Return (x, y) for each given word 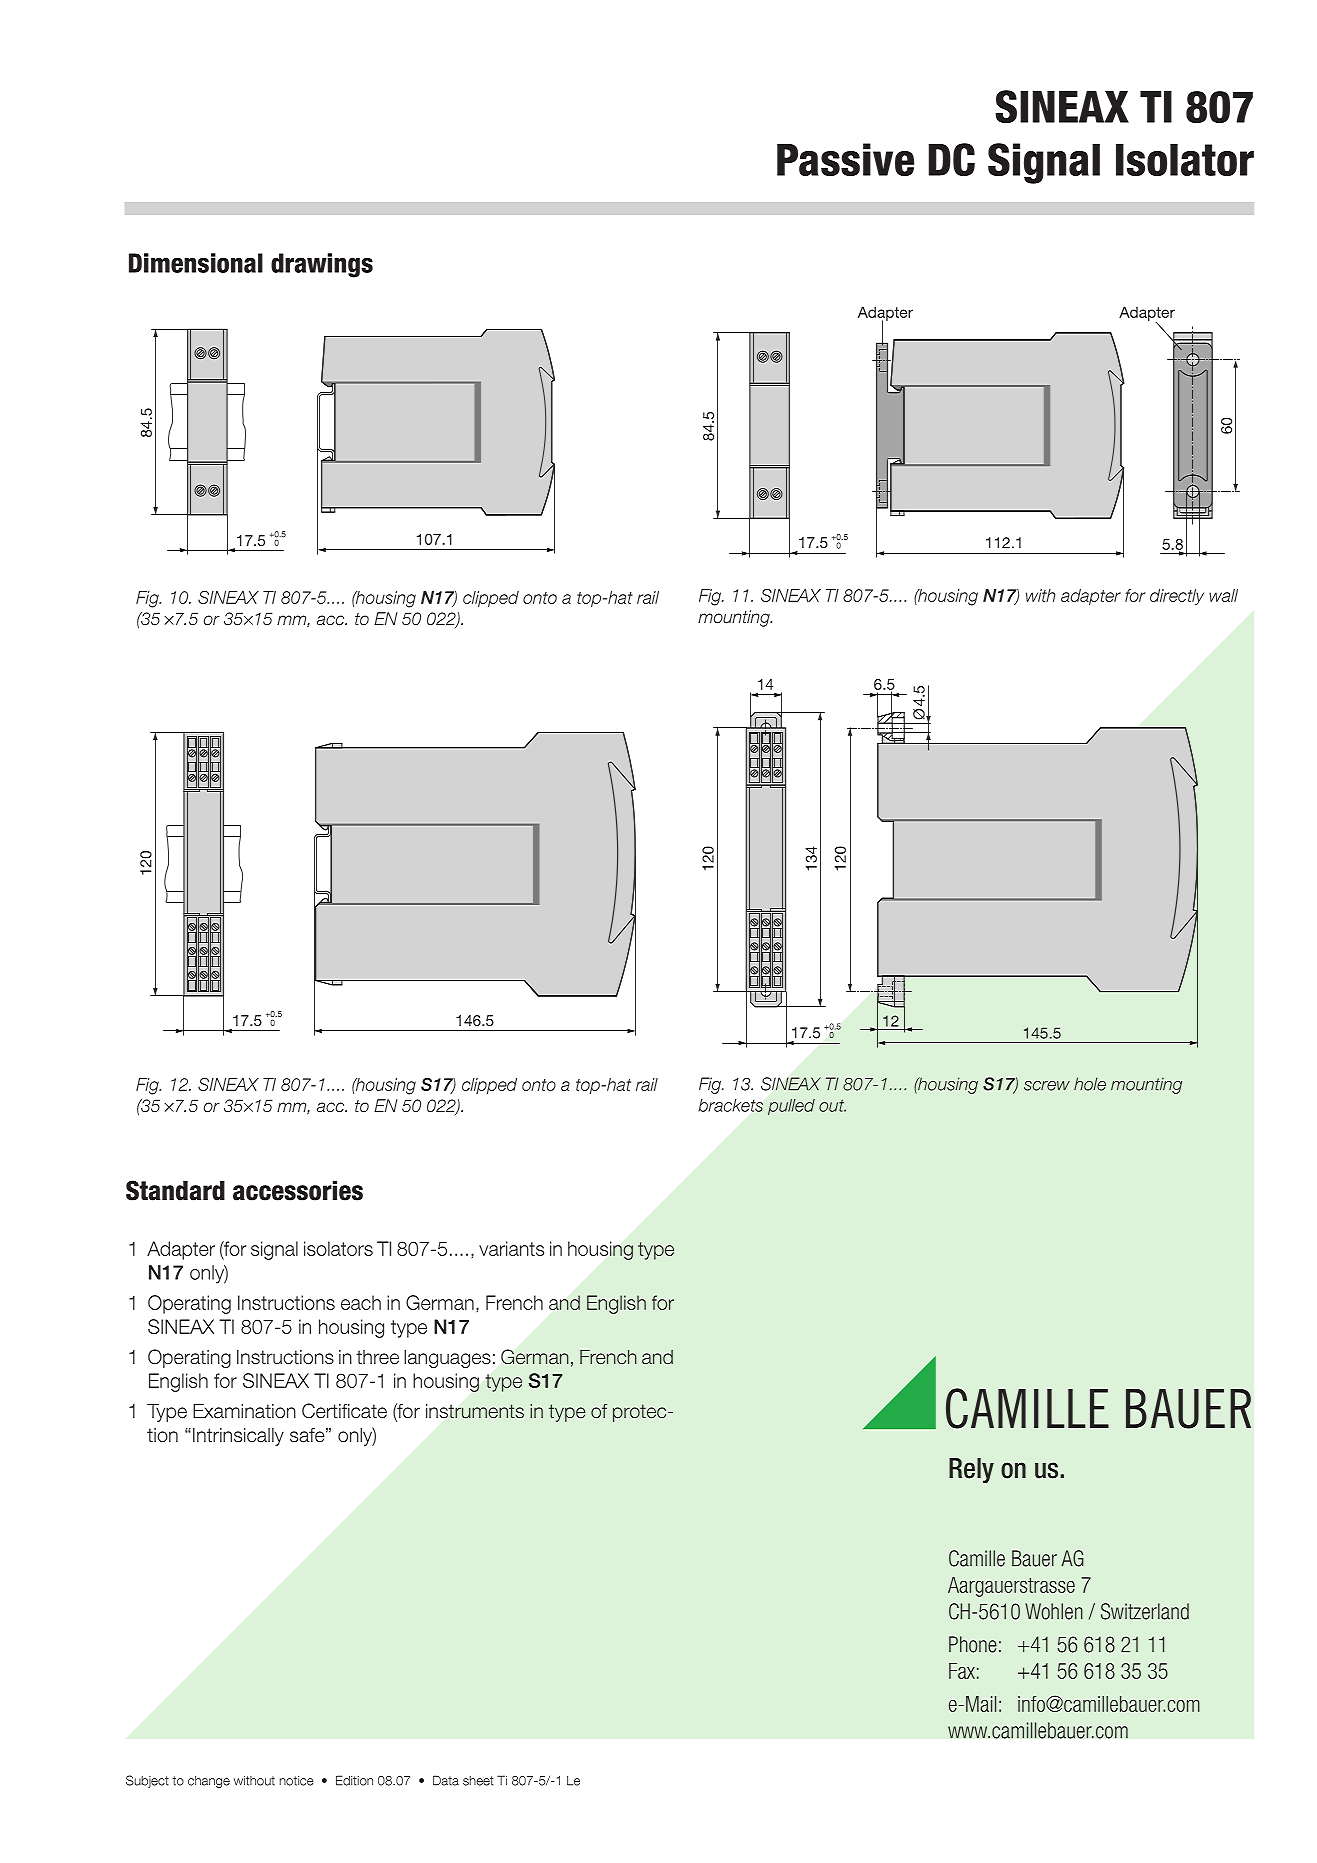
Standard (175, 1190)
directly (1177, 597)
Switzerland (1145, 1611)
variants (511, 1248)
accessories (298, 1191)
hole (1090, 1084)
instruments (475, 1411)
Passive (845, 159)
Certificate (344, 1411)
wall (1223, 595)
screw (1047, 1086)
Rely (971, 1470)
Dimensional (196, 263)
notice (297, 1781)
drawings (322, 265)
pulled (791, 1107)
